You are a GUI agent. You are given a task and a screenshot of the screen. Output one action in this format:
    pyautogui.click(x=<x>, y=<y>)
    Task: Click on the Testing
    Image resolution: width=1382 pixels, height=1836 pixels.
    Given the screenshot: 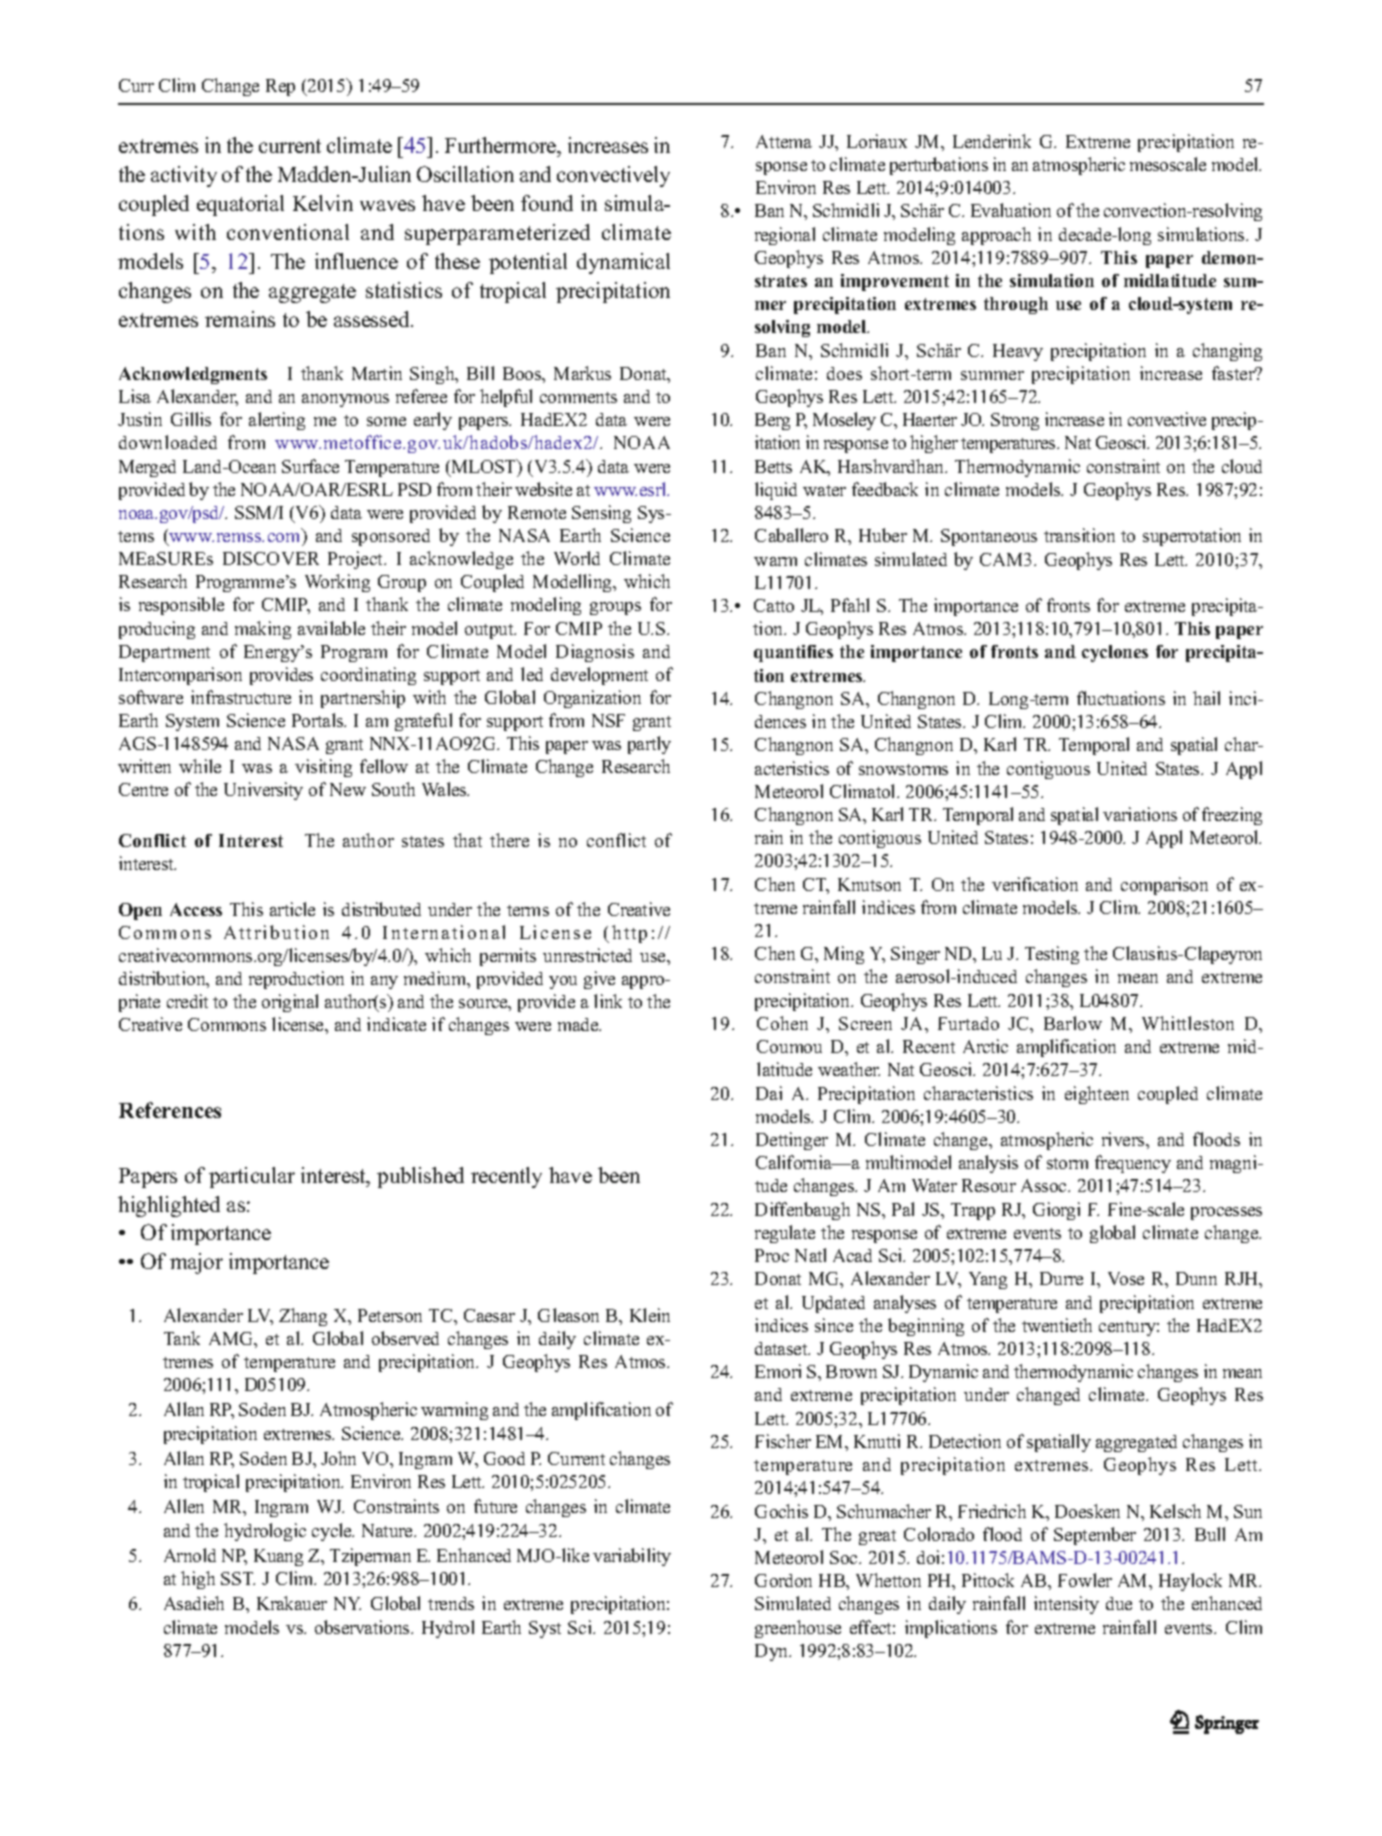 What is the action you would take?
    pyautogui.click(x=1052, y=955)
